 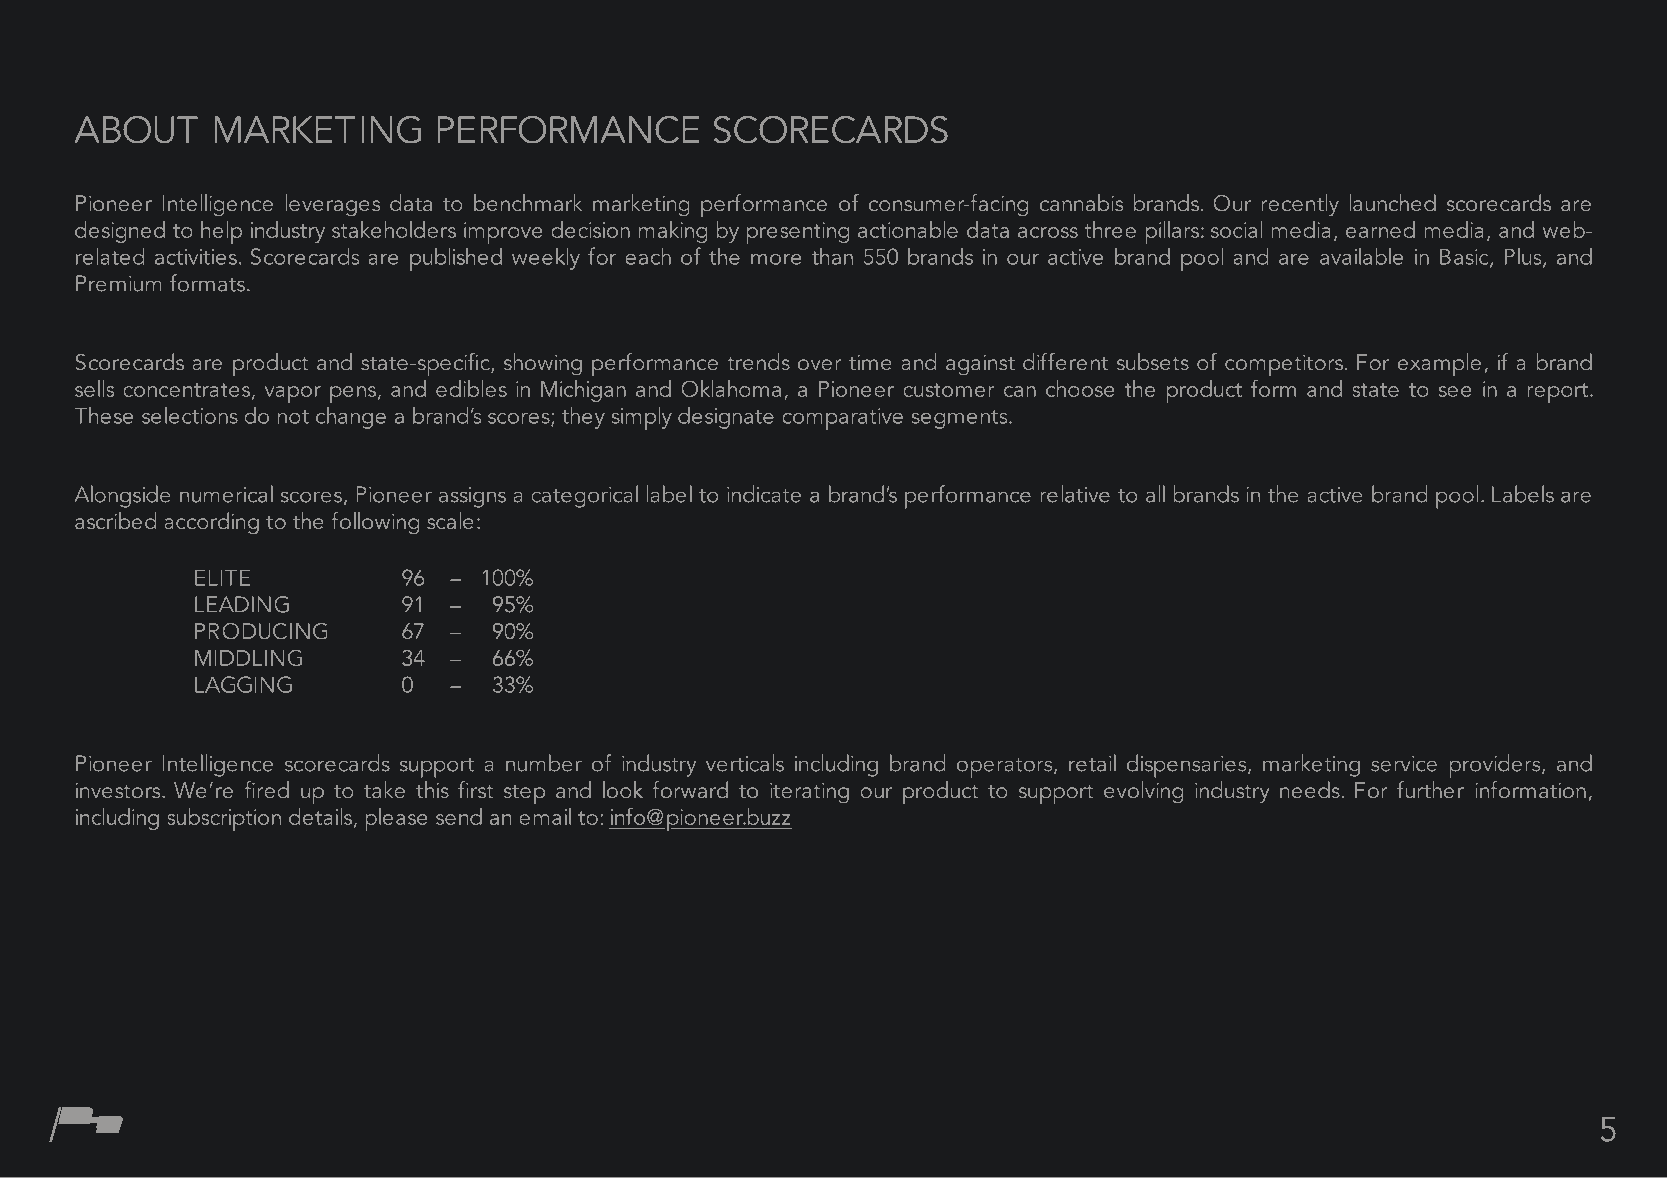 I want to click on ABOUT, so click(x=136, y=130).
